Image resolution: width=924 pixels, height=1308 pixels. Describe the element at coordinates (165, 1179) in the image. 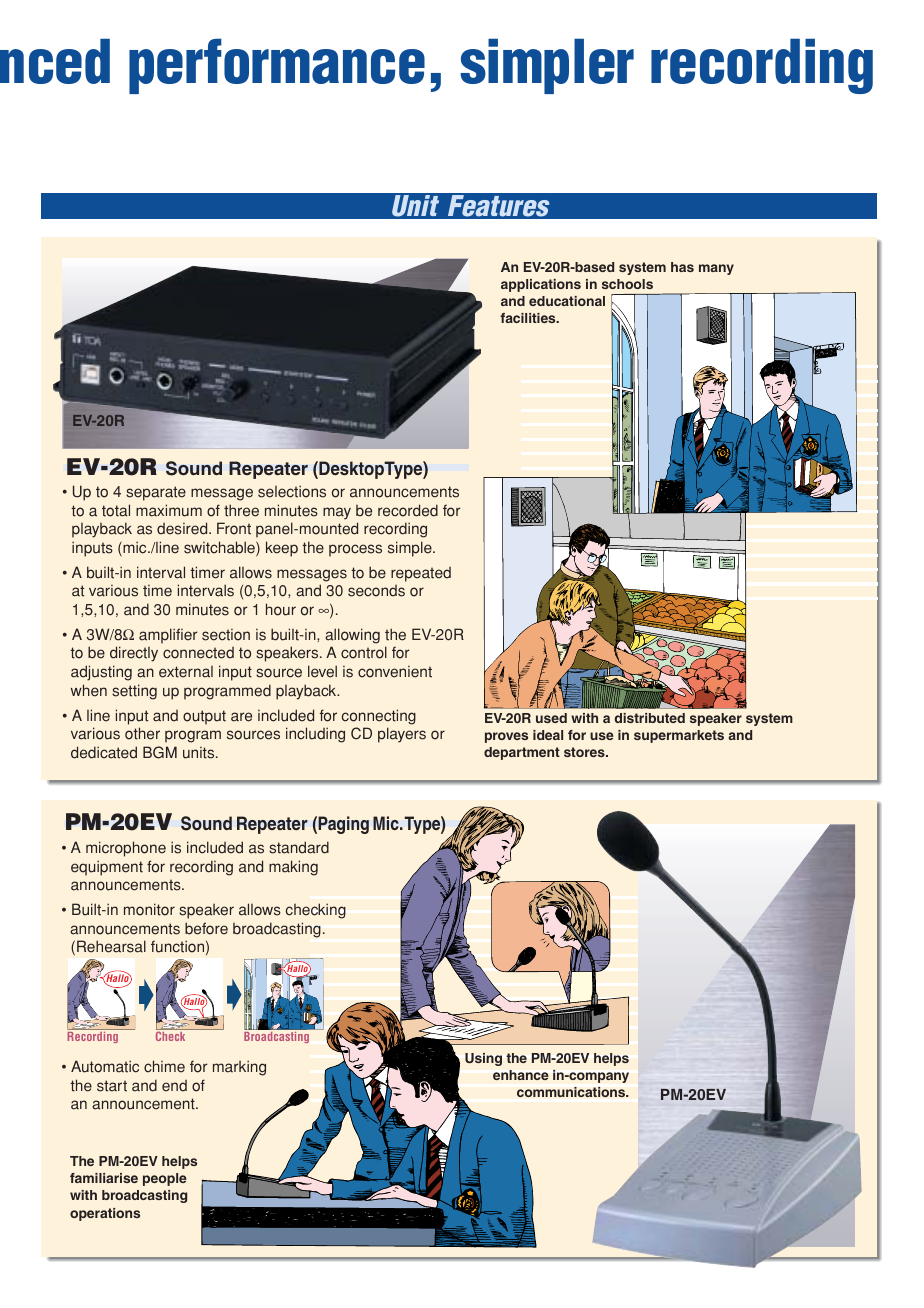

I see `people` at that location.
